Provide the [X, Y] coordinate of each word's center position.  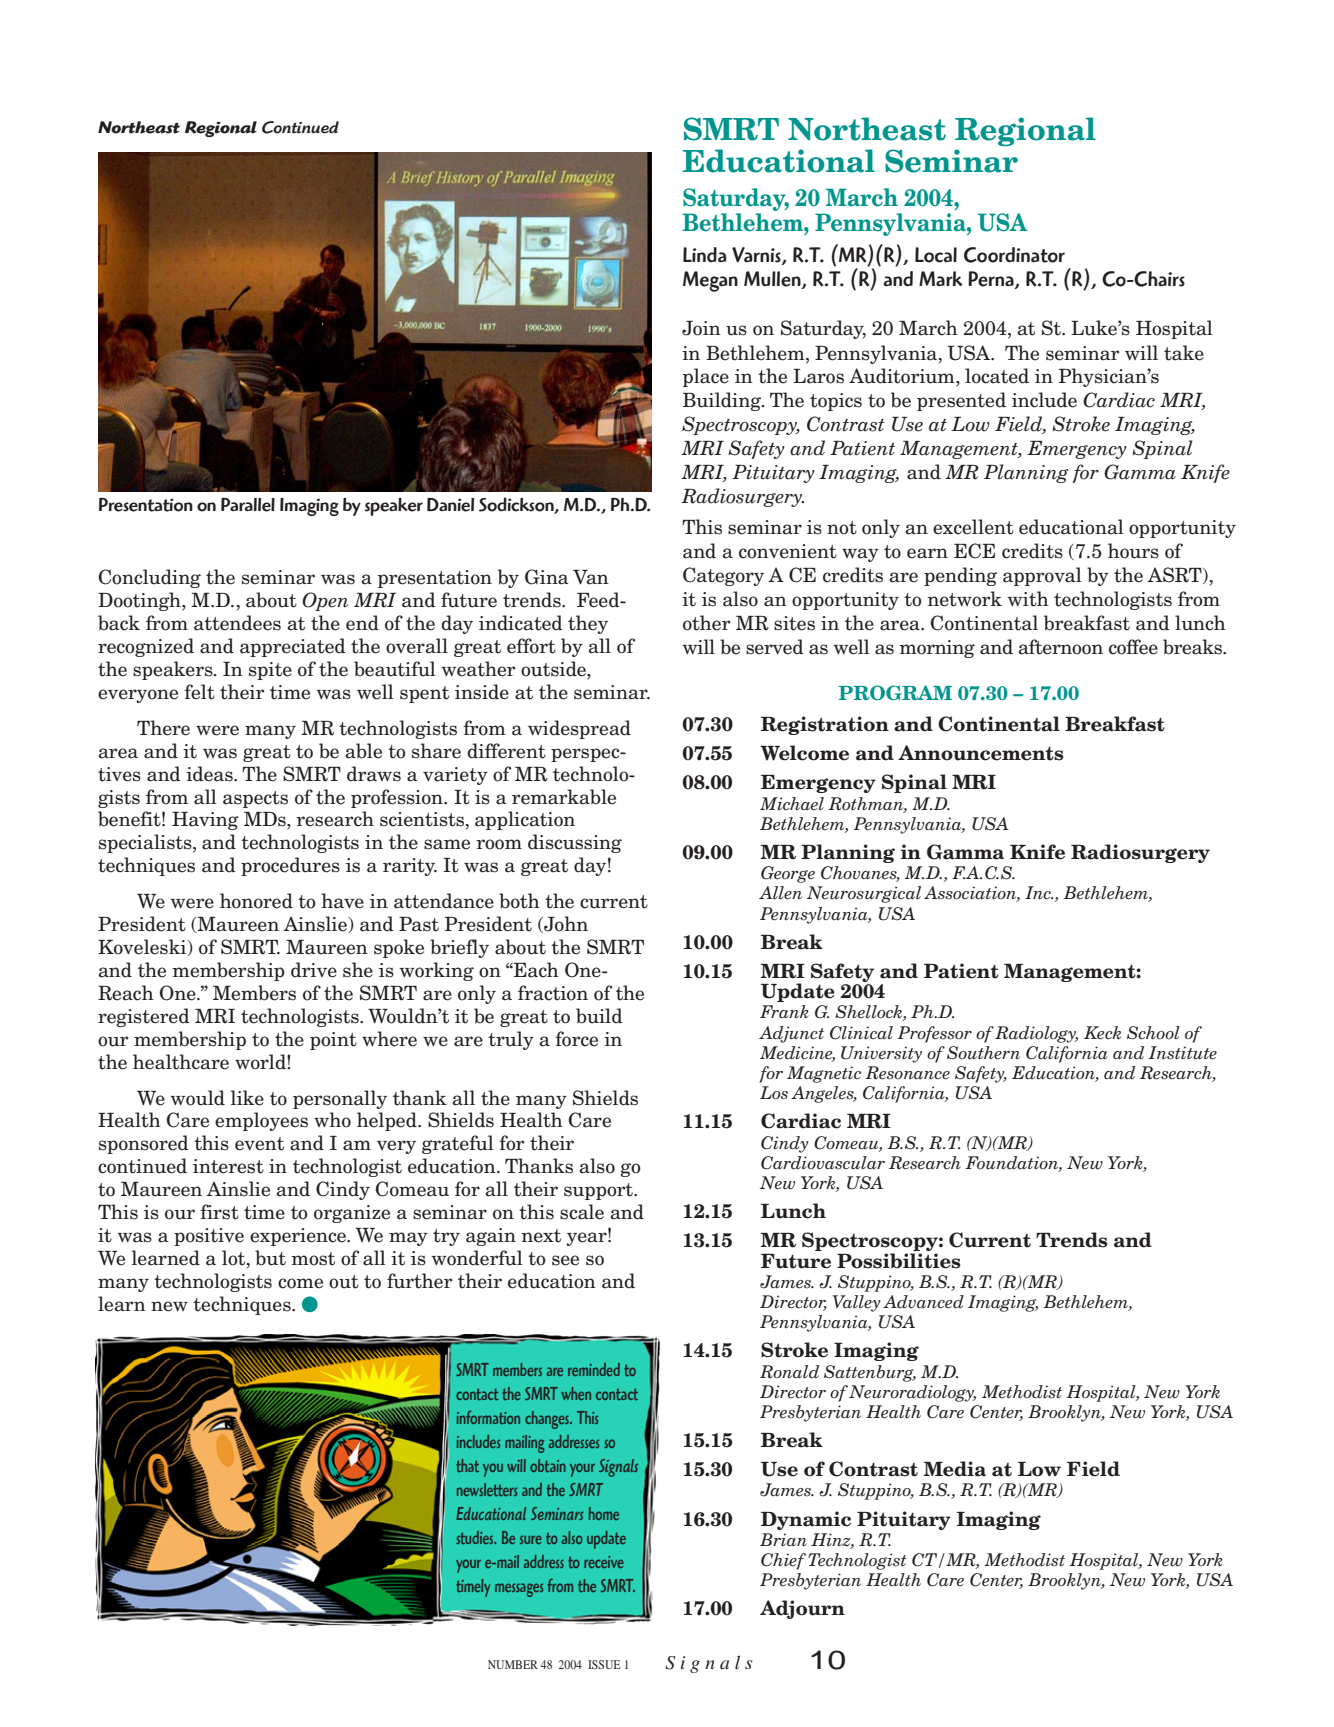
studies [476, 1537]
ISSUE [604, 1664]
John [565, 924]
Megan [710, 281]
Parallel [248, 505]
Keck [1102, 1033]
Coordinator [1014, 255]
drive [314, 970]
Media [954, 1469]
